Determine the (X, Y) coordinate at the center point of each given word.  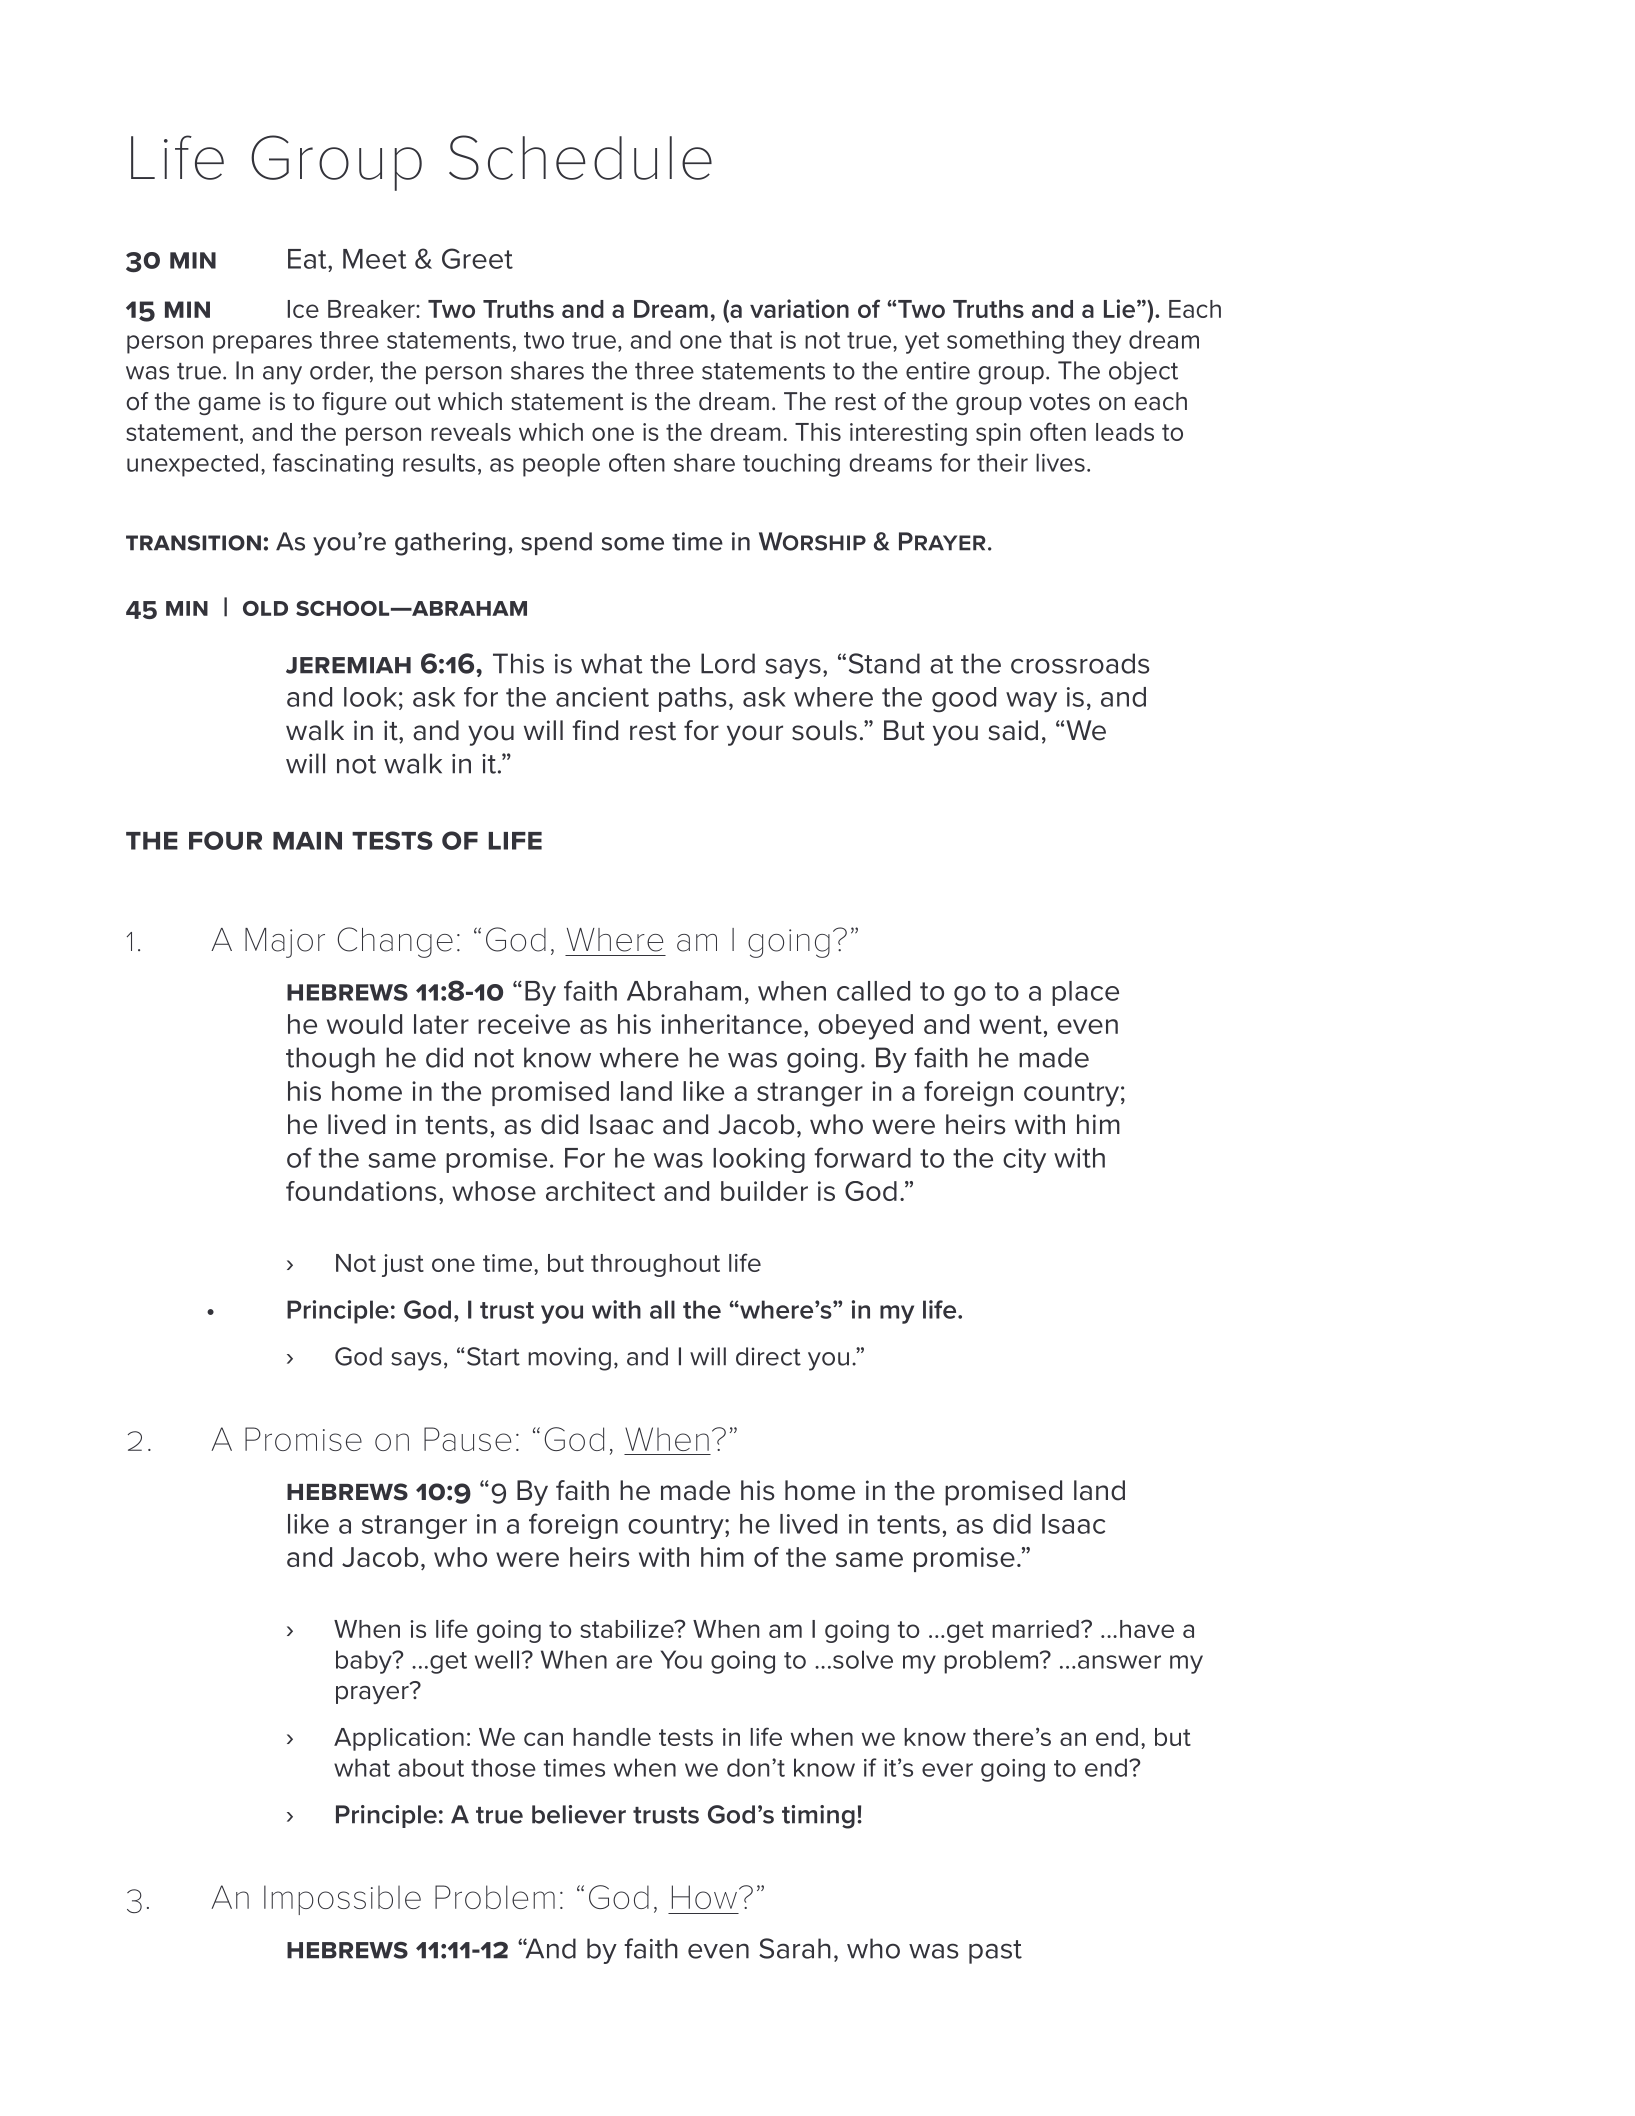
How (704, 1897)
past (995, 1952)
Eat (308, 259)
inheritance (731, 1024)
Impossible (342, 1900)
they (1096, 342)
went (1010, 1024)
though (330, 1060)
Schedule (580, 157)
